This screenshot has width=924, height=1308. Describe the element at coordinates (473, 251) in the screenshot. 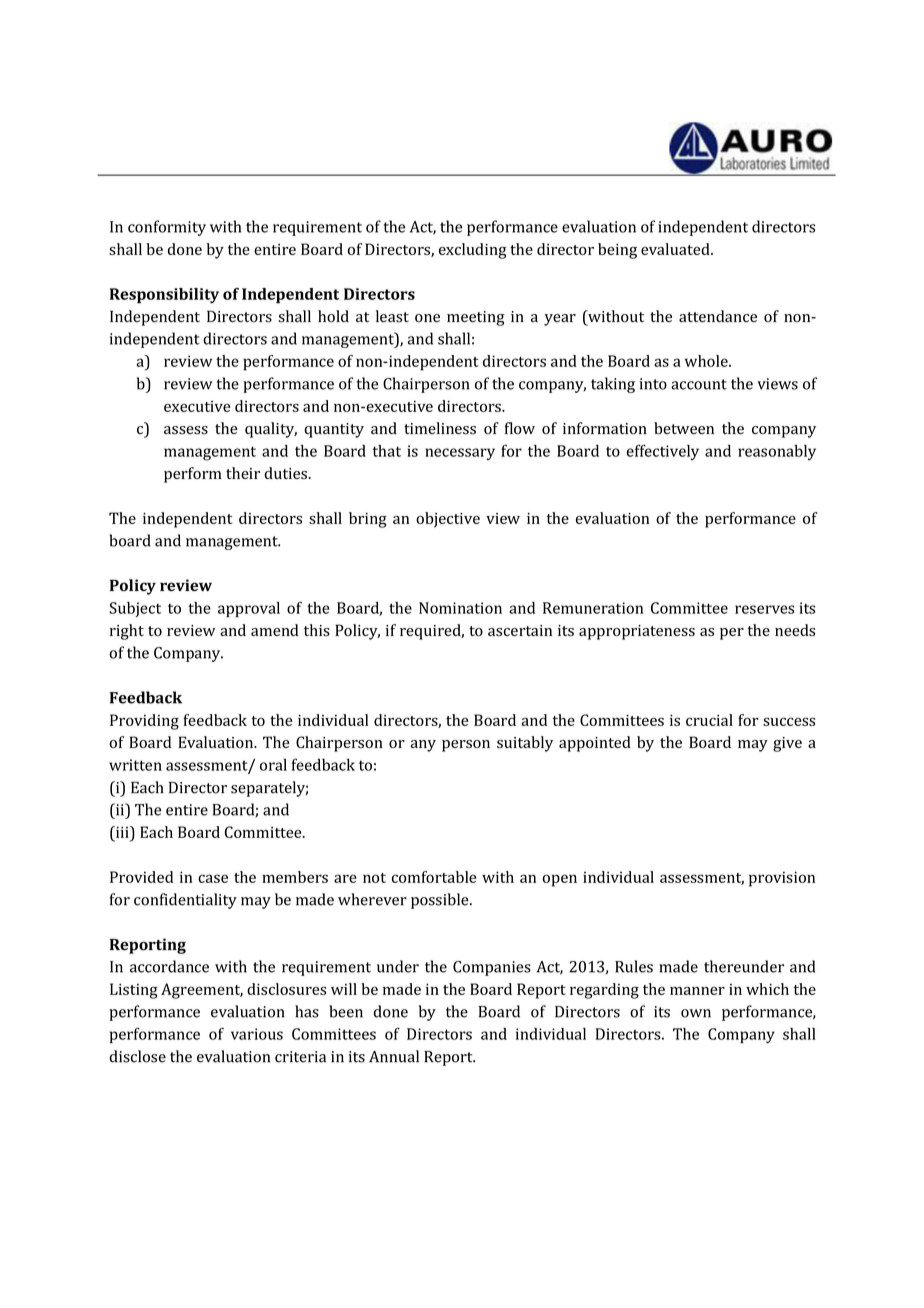

I see `excluding` at that location.
